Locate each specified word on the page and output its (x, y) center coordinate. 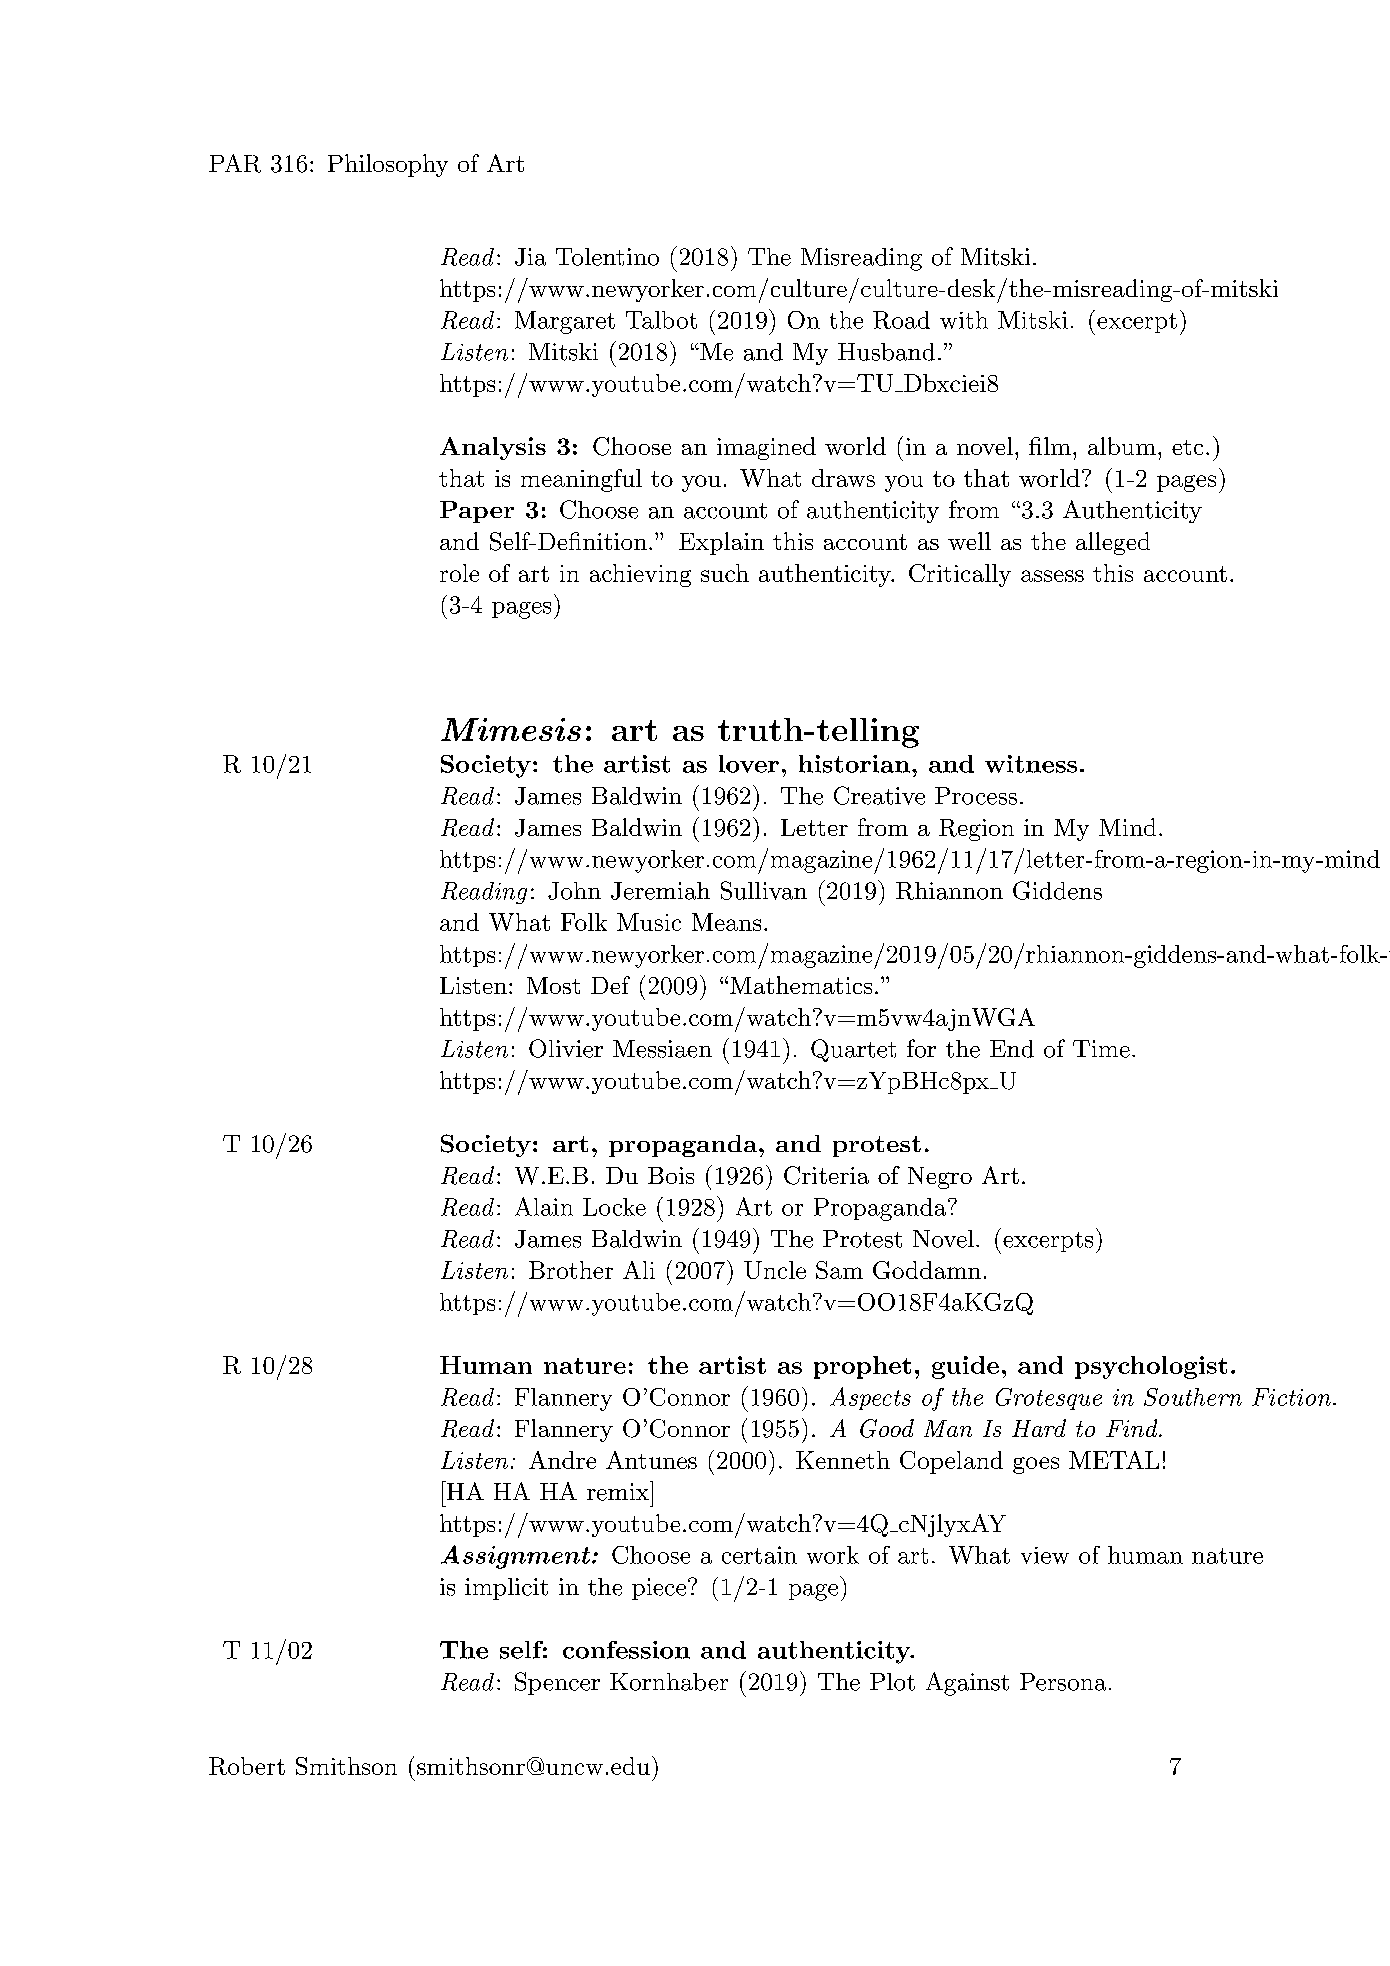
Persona (1063, 1682)
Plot (892, 1682)
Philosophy (388, 165)
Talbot (661, 320)
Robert (247, 1766)
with (964, 320)
